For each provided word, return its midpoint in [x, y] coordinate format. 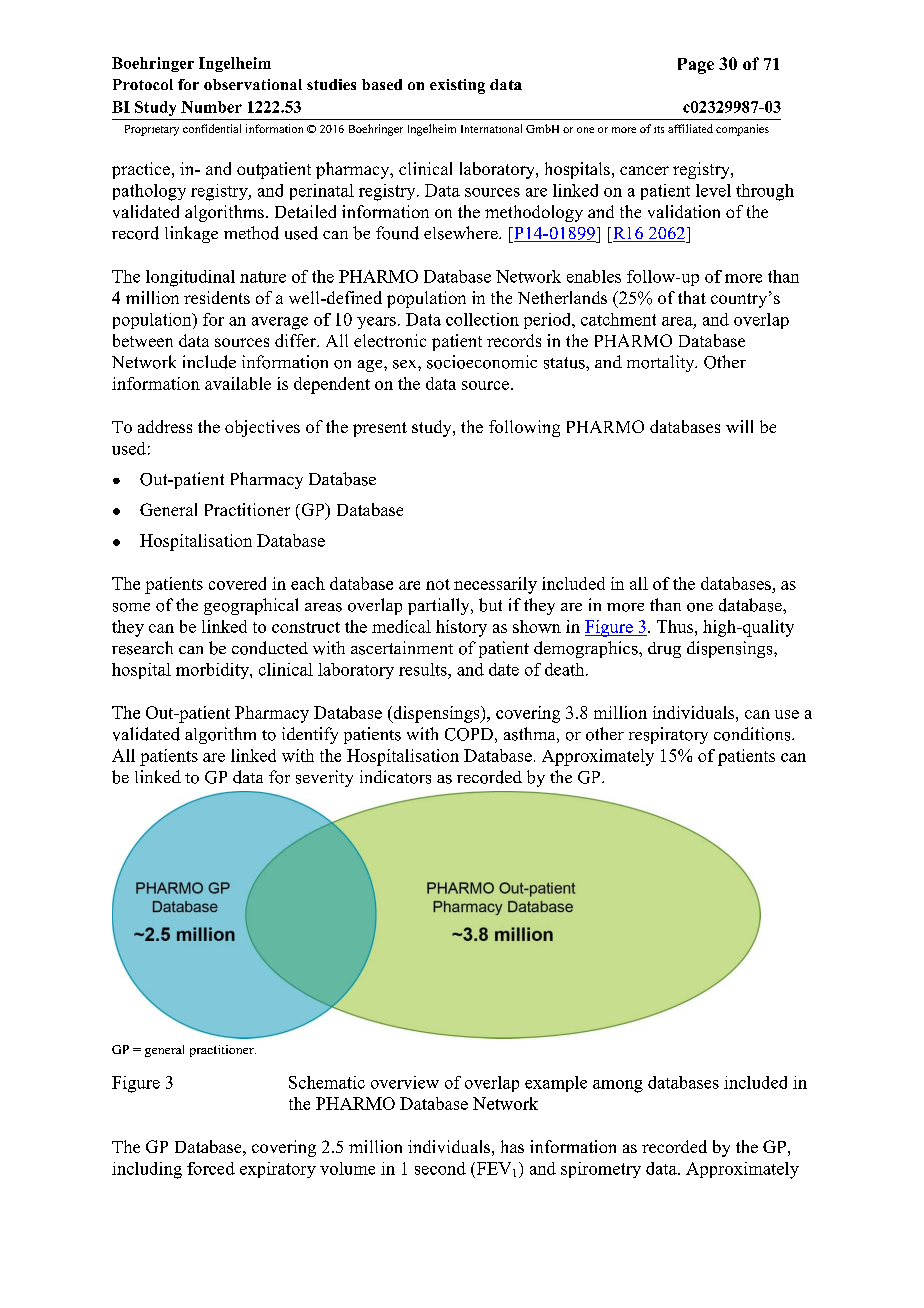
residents [217, 297]
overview [405, 1082]
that [692, 297]
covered [237, 583]
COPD [469, 734]
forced [211, 1168]
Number [211, 107]
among [618, 1086]
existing [457, 86]
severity [324, 778]
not [438, 584]
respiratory [668, 735]
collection [482, 319]
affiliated [690, 128]
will [739, 426]
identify [310, 735]
